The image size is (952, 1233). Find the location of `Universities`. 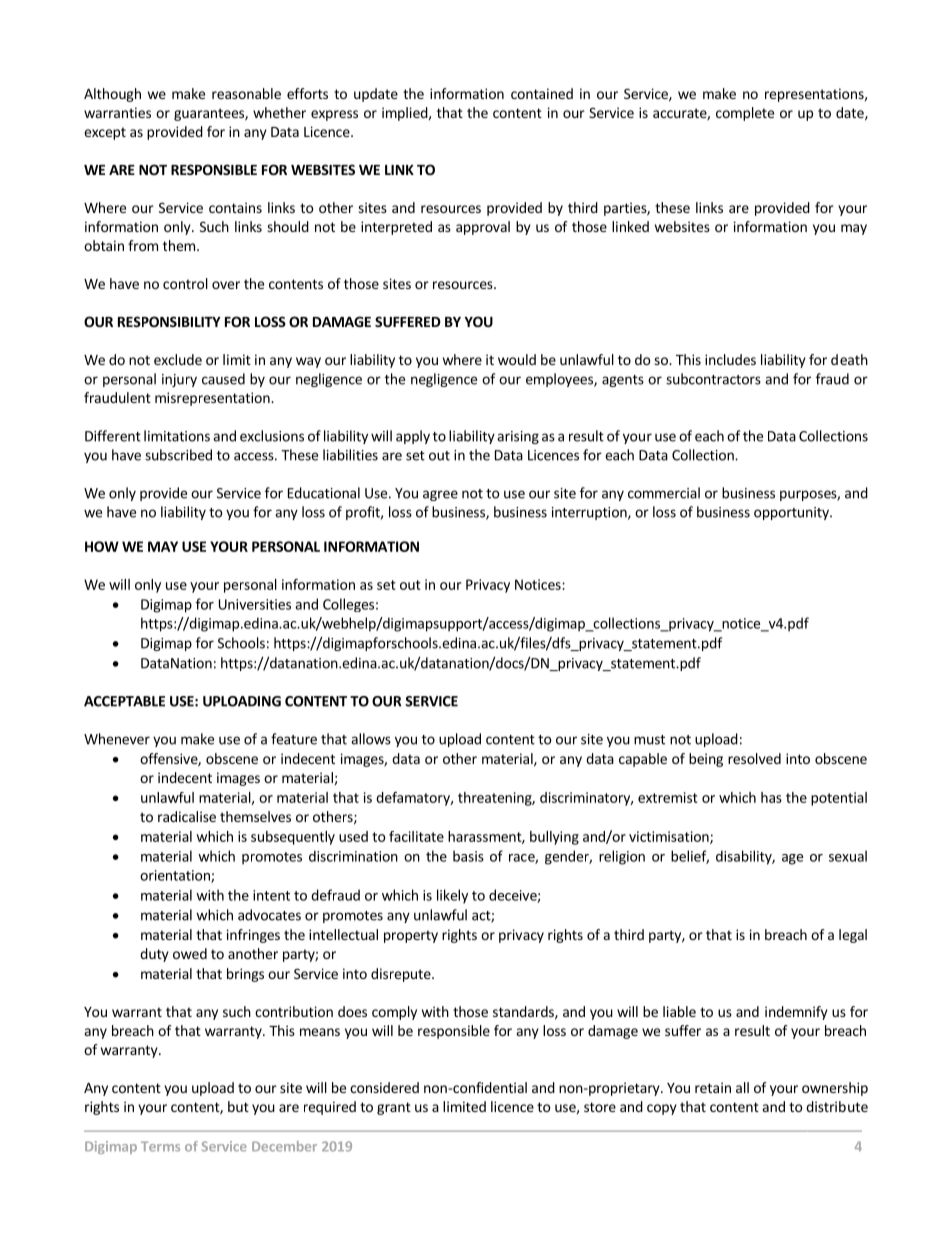

Universities is located at coordinates (255, 604).
